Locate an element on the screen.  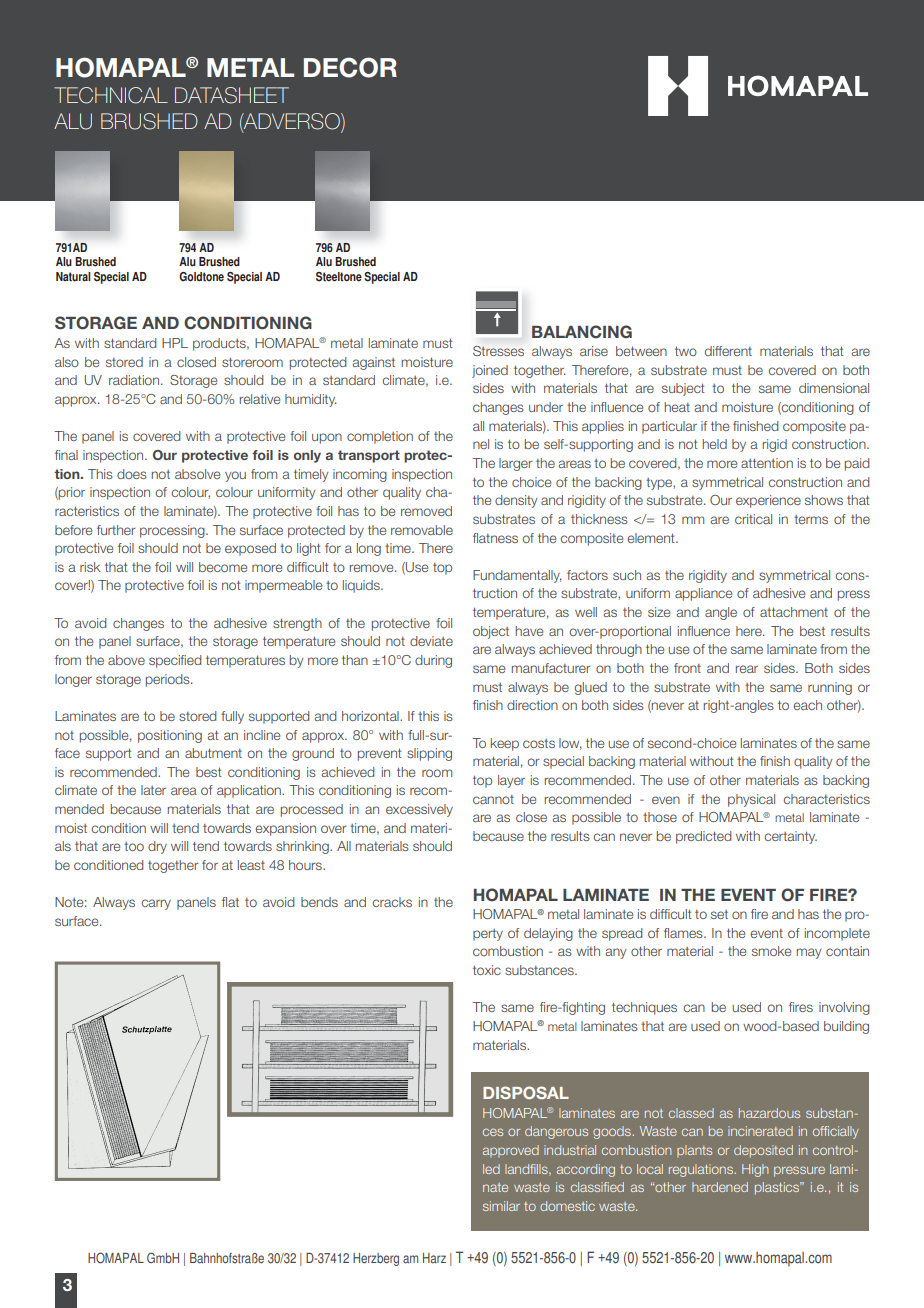
DECOR is located at coordinates (350, 67).
